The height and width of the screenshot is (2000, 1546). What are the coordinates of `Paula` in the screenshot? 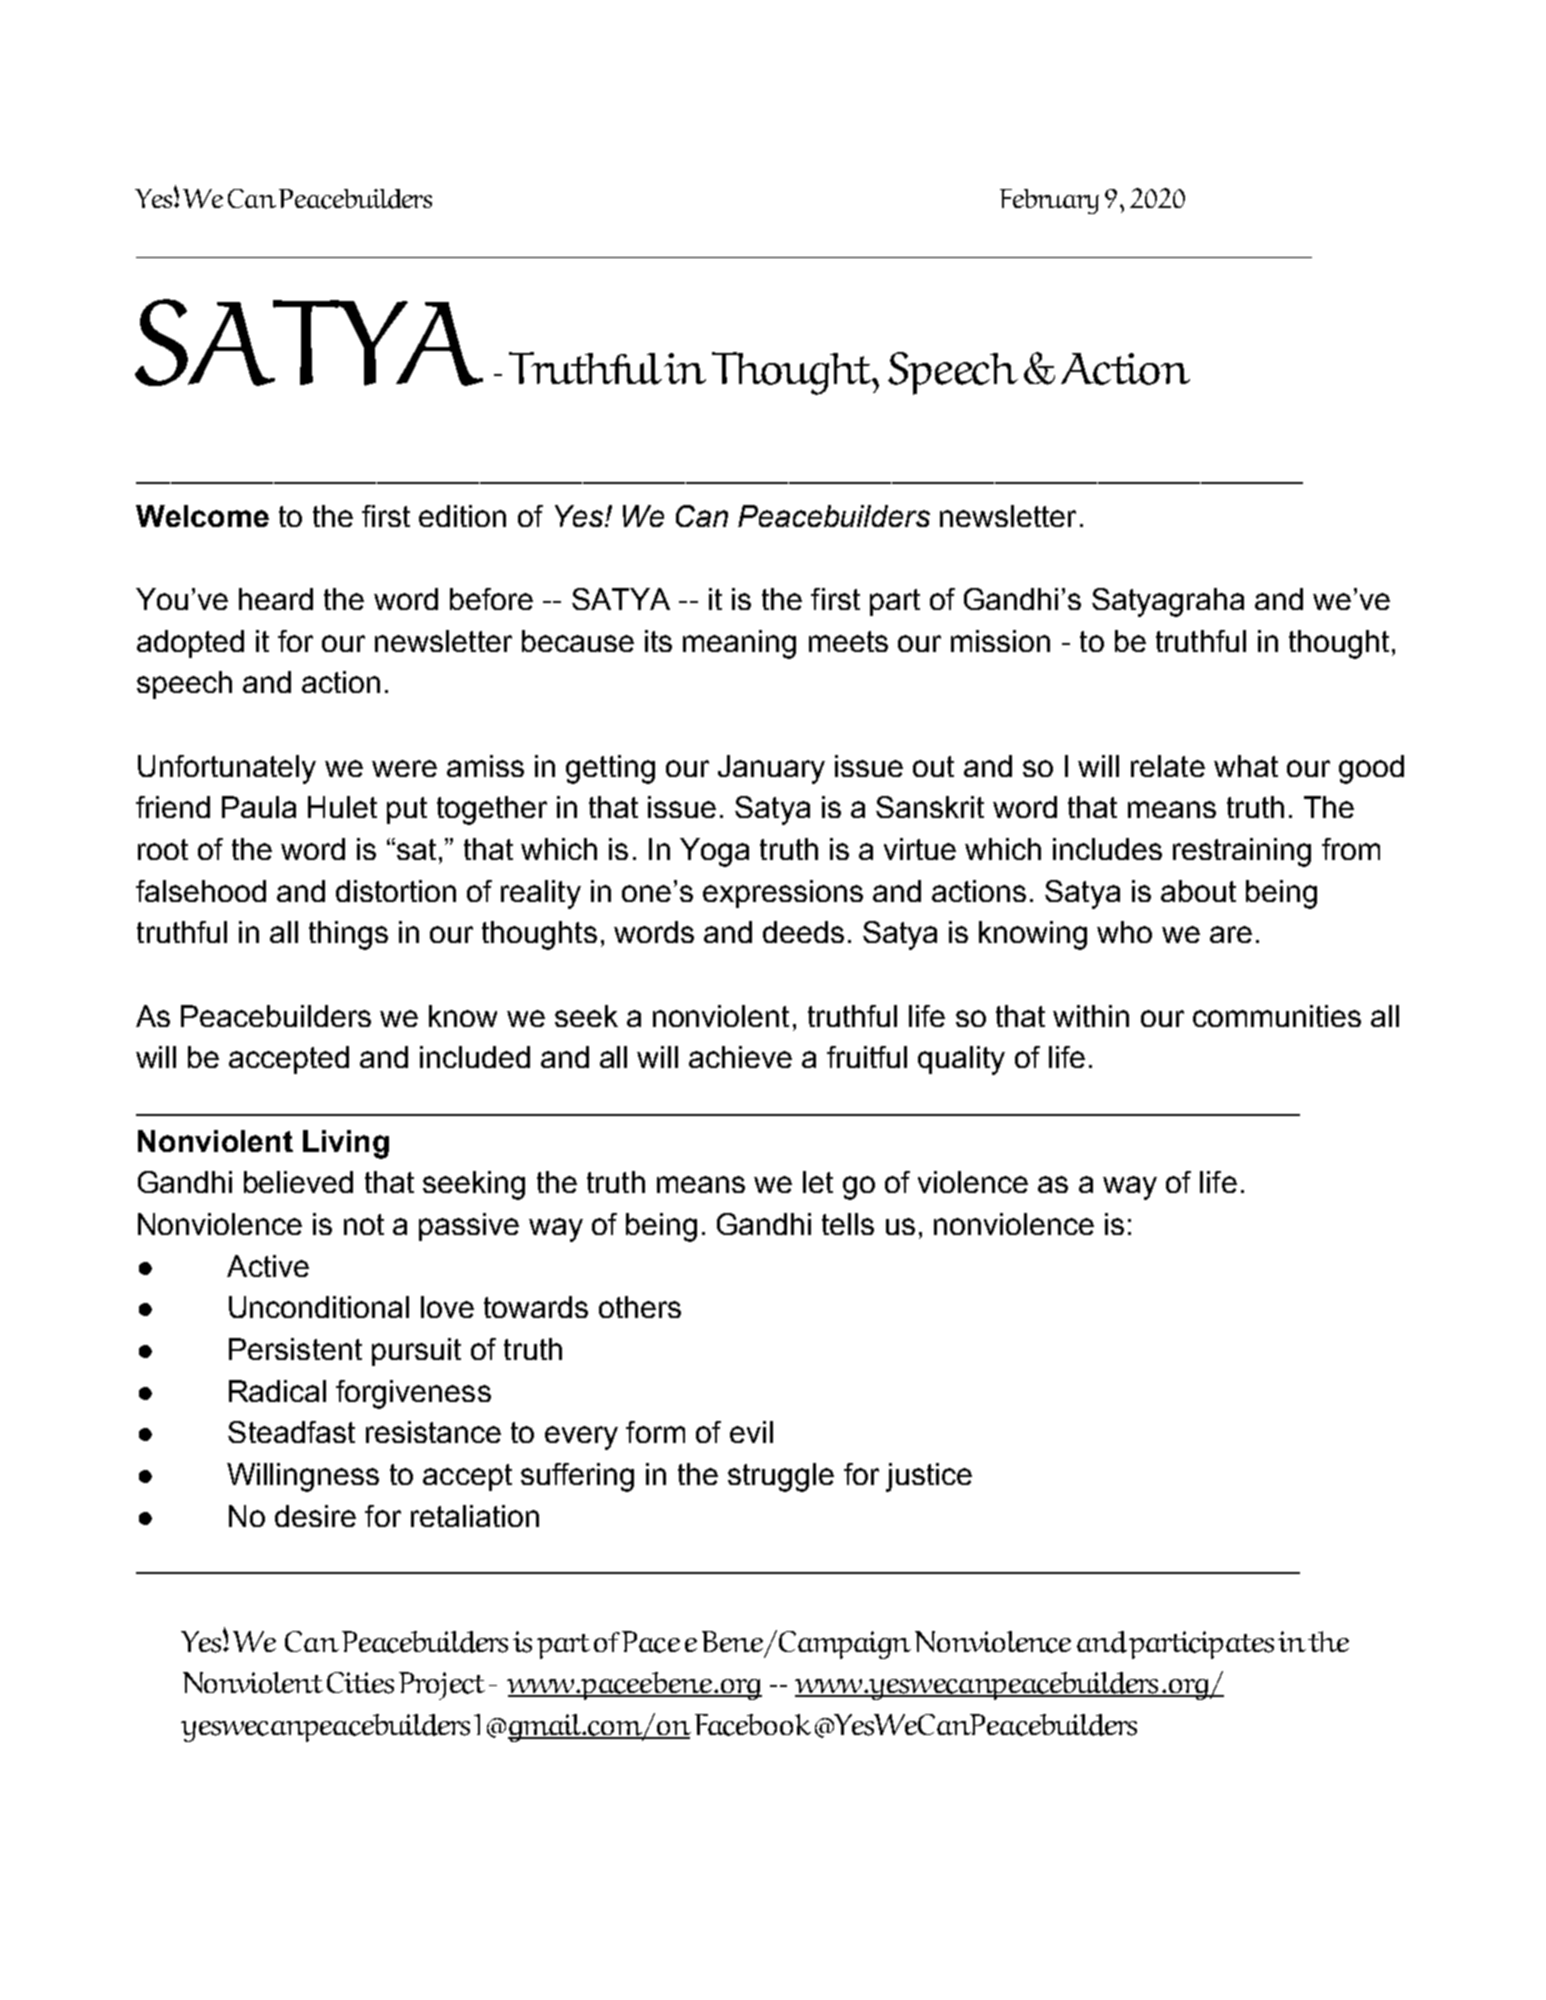 It's located at (259, 807).
